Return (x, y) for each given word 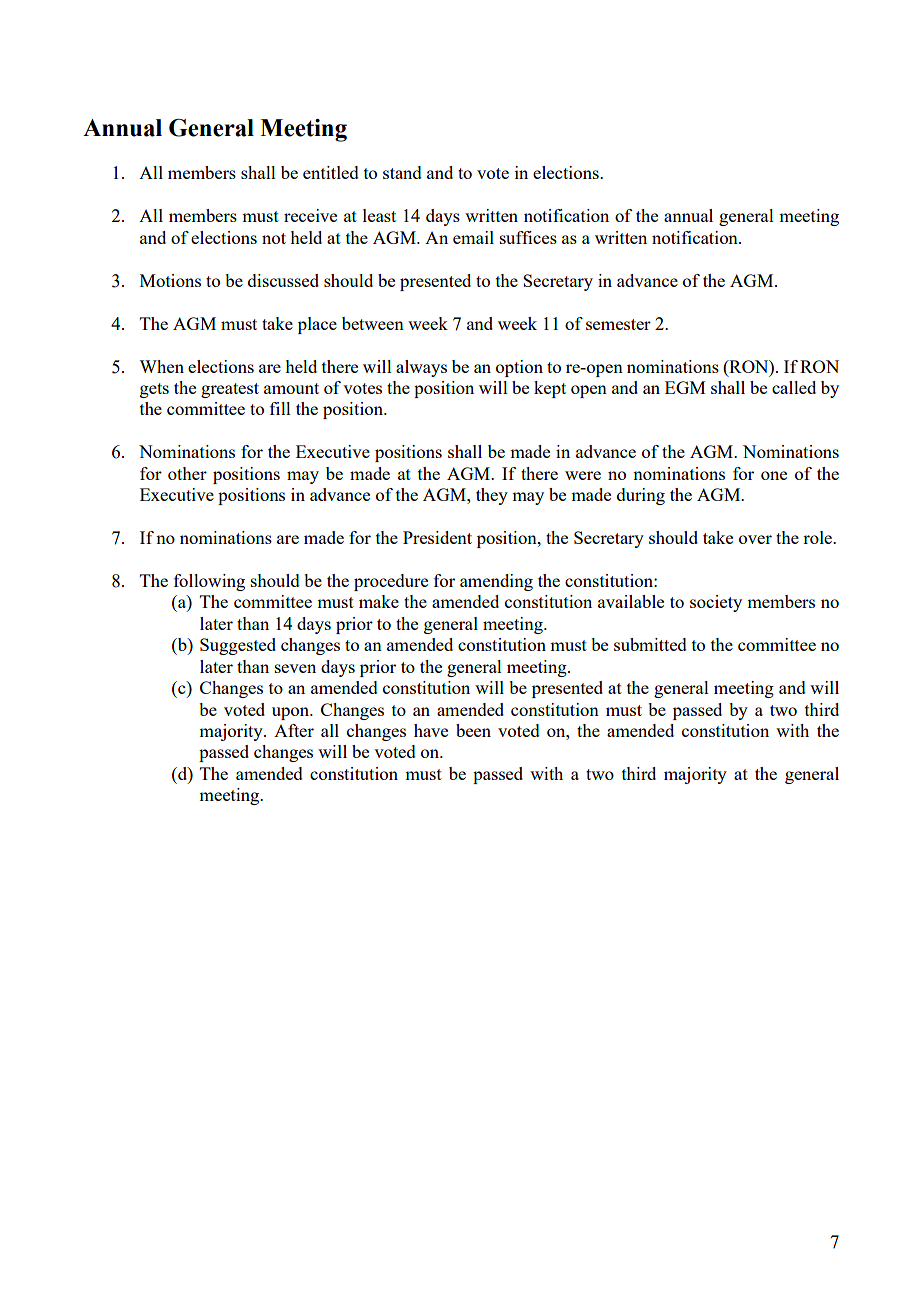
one (774, 475)
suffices (528, 237)
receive (310, 215)
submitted (650, 644)
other (187, 473)
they (492, 496)
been (473, 730)
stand (402, 172)
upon (292, 713)
